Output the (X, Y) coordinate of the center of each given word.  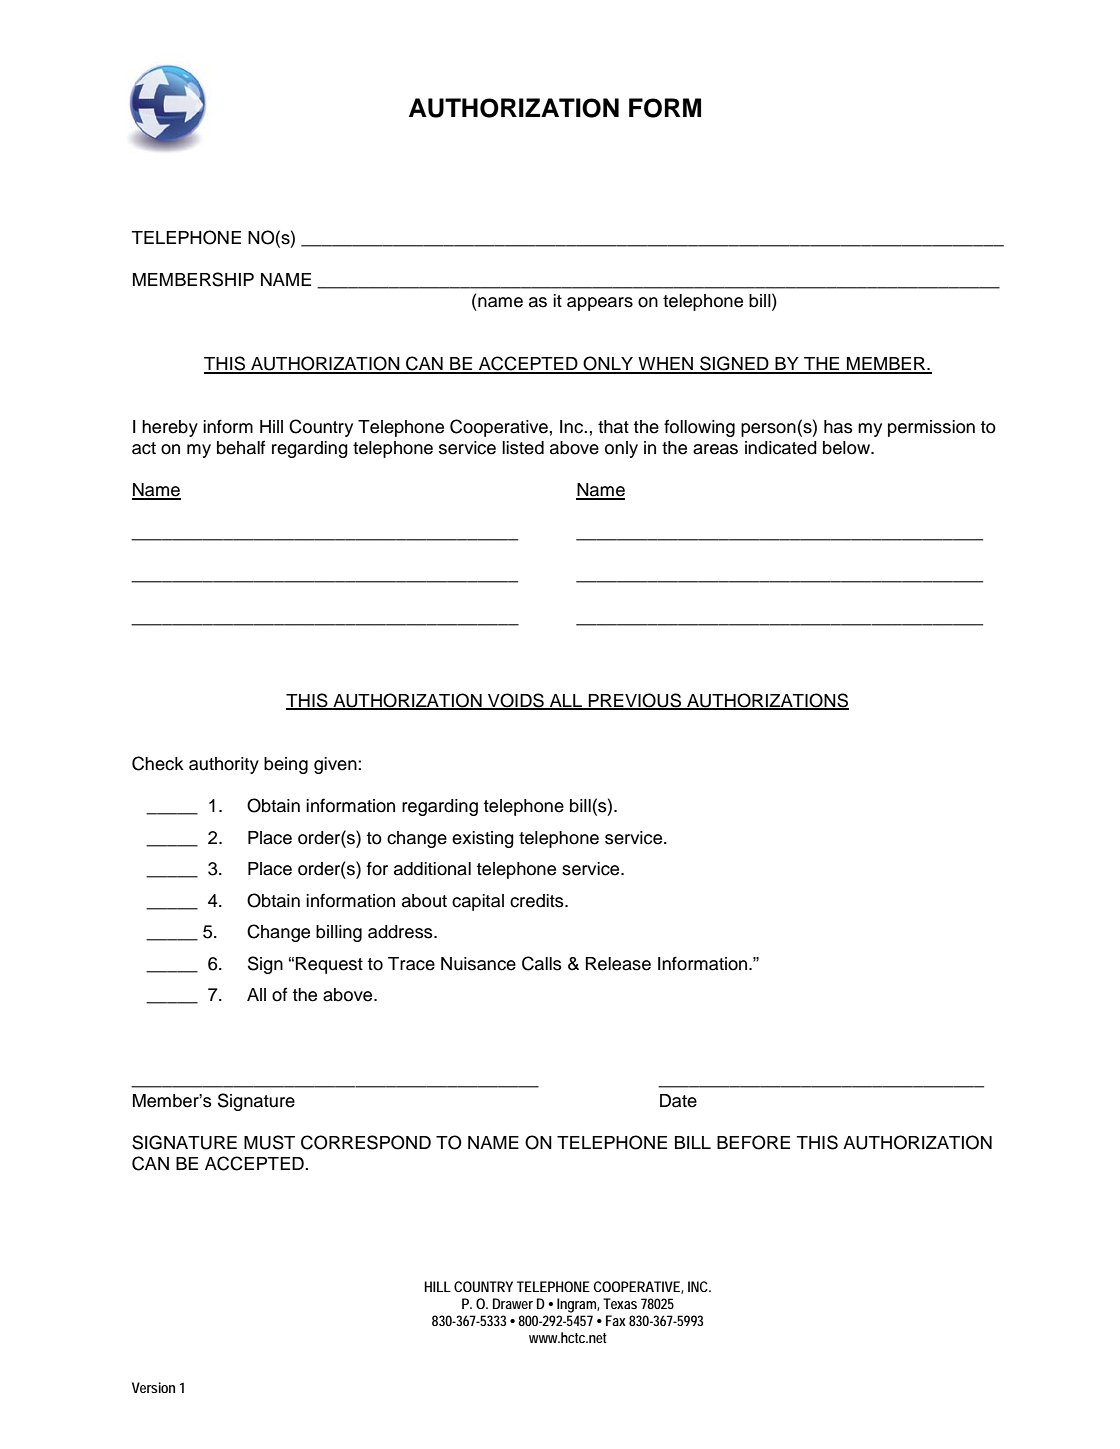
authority (224, 765)
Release (618, 964)
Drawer (513, 1303)
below (847, 448)
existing (483, 839)
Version (153, 1387)
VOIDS (516, 701)
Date (678, 1101)
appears (600, 304)
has (838, 427)
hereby (170, 428)
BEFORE (753, 1142)
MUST (269, 1142)
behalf (241, 447)
